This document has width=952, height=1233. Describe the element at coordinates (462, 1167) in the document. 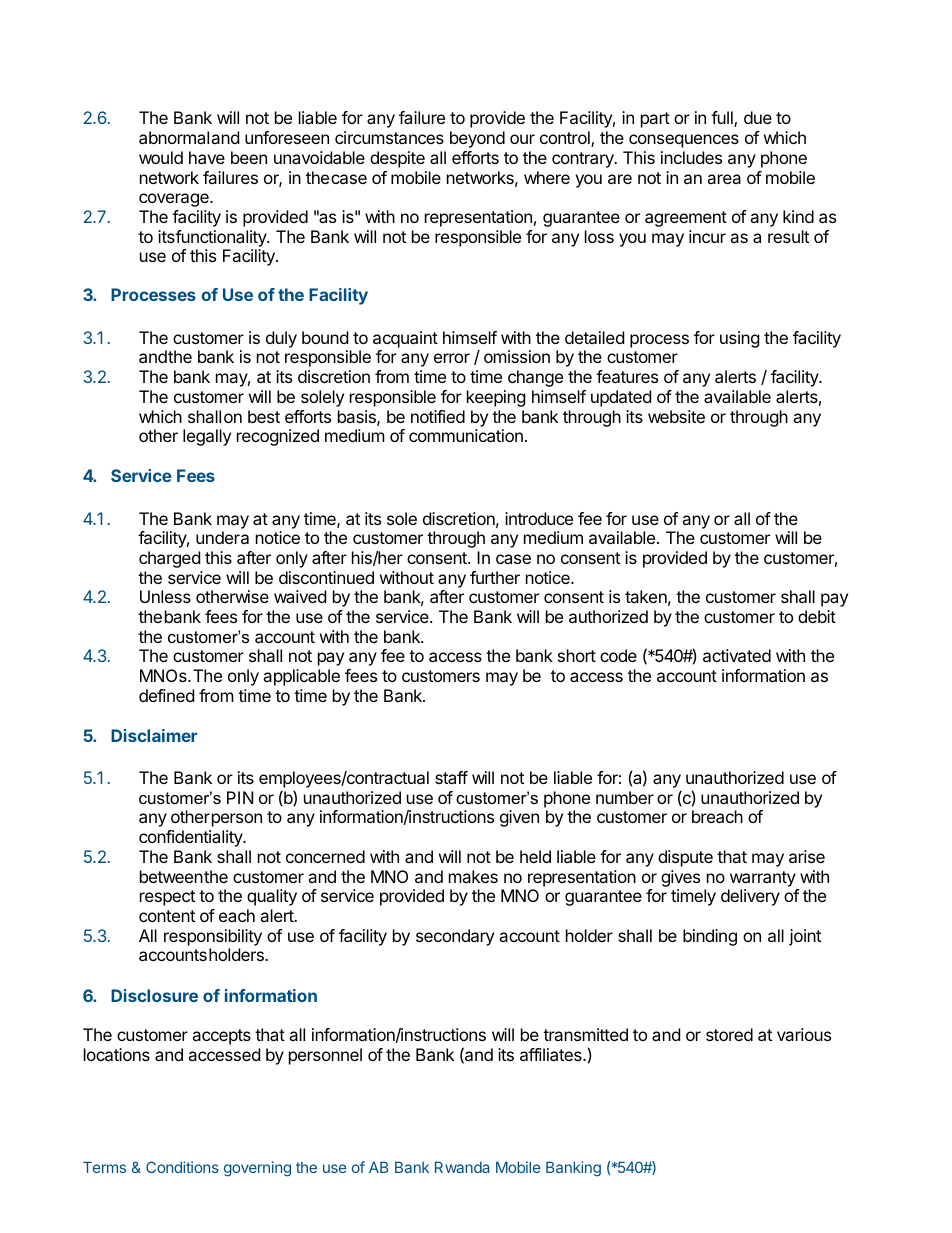

I see `Rwanda` at that location.
